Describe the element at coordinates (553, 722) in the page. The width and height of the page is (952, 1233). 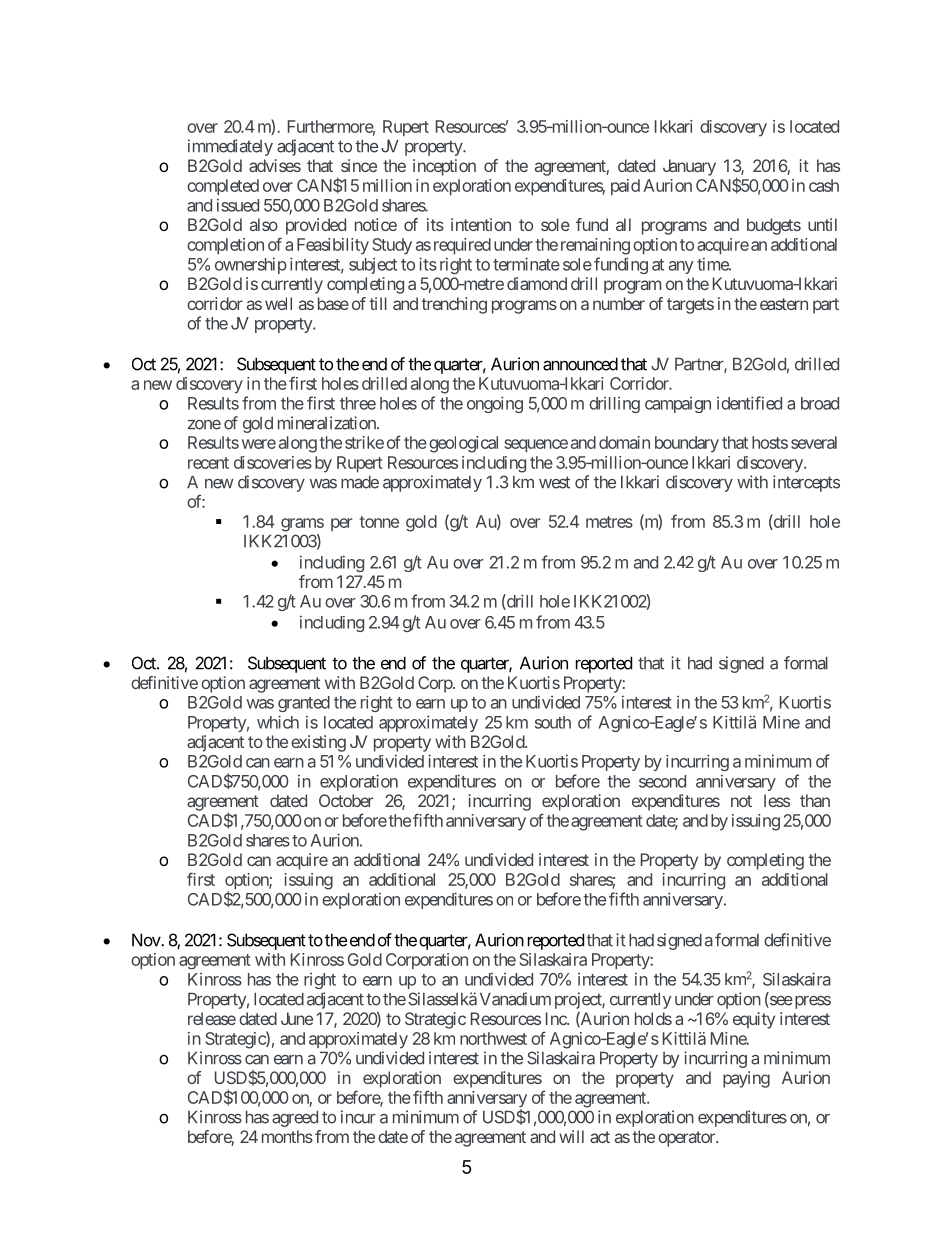
I see `south` at that location.
